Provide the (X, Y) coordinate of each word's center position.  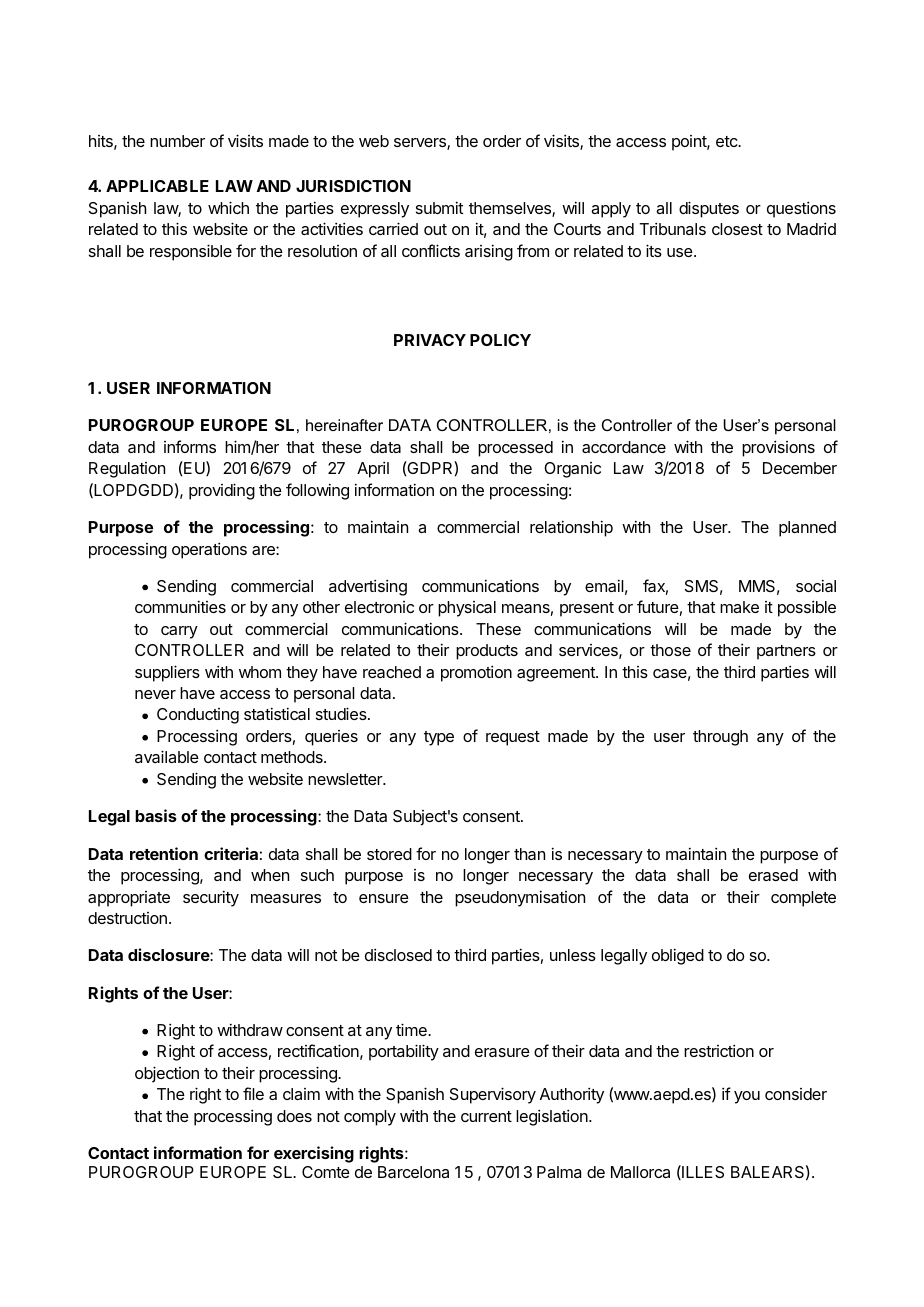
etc (727, 141)
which (228, 207)
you (747, 1097)
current (486, 1116)
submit (439, 207)
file (253, 1093)
